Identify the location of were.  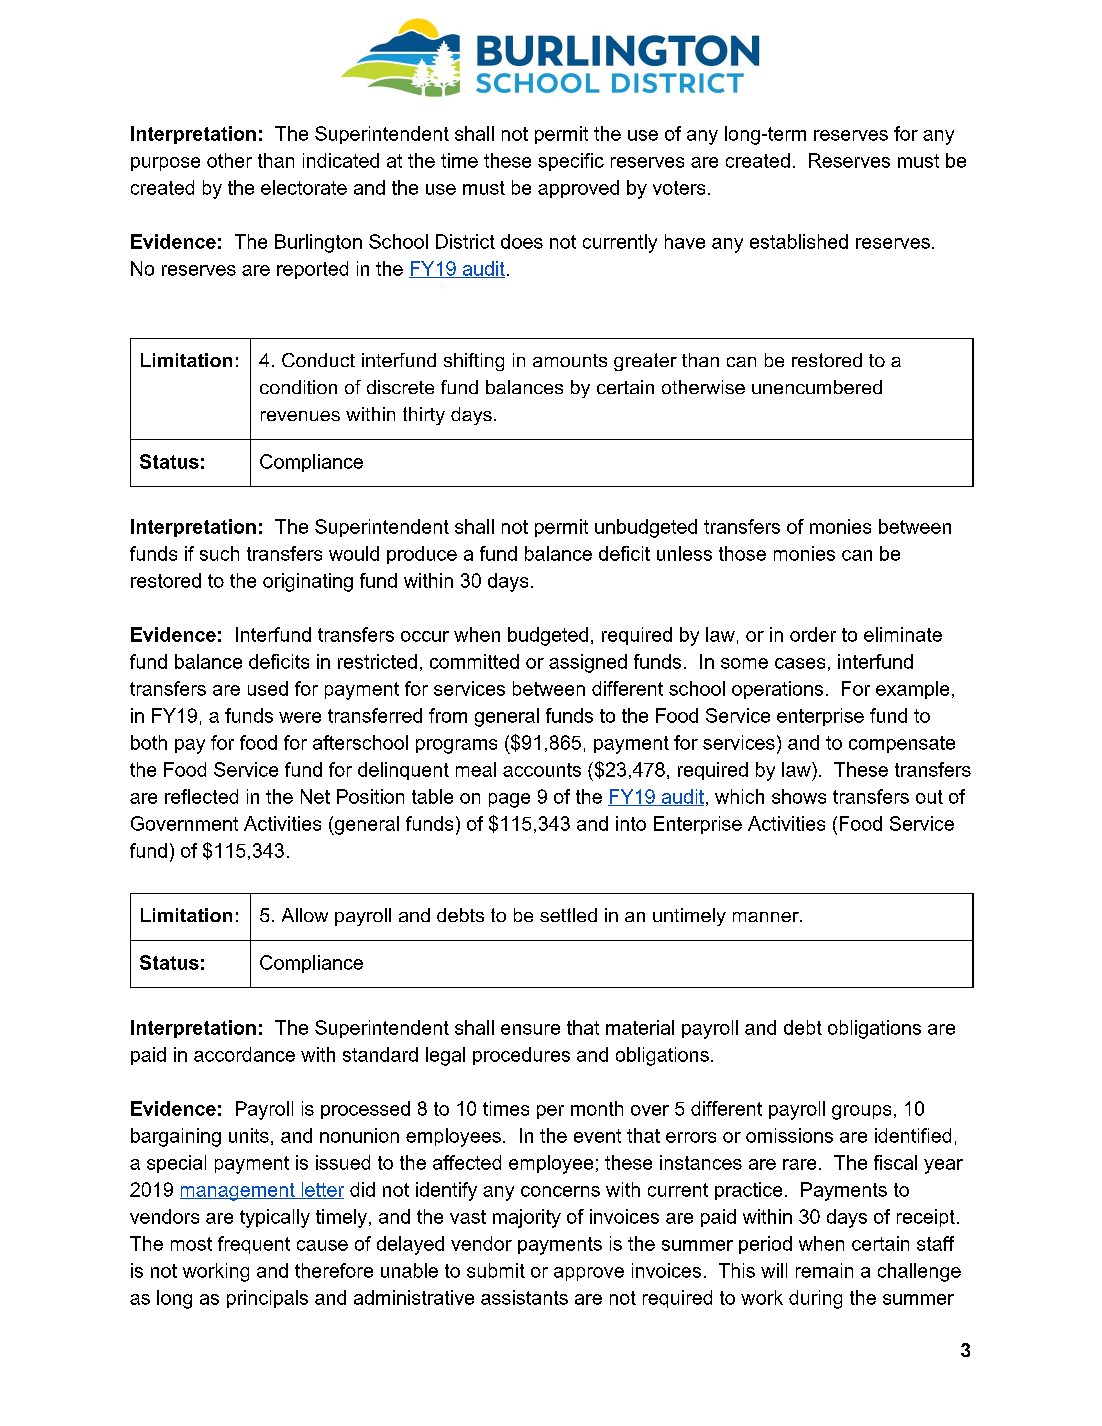
(300, 717).
